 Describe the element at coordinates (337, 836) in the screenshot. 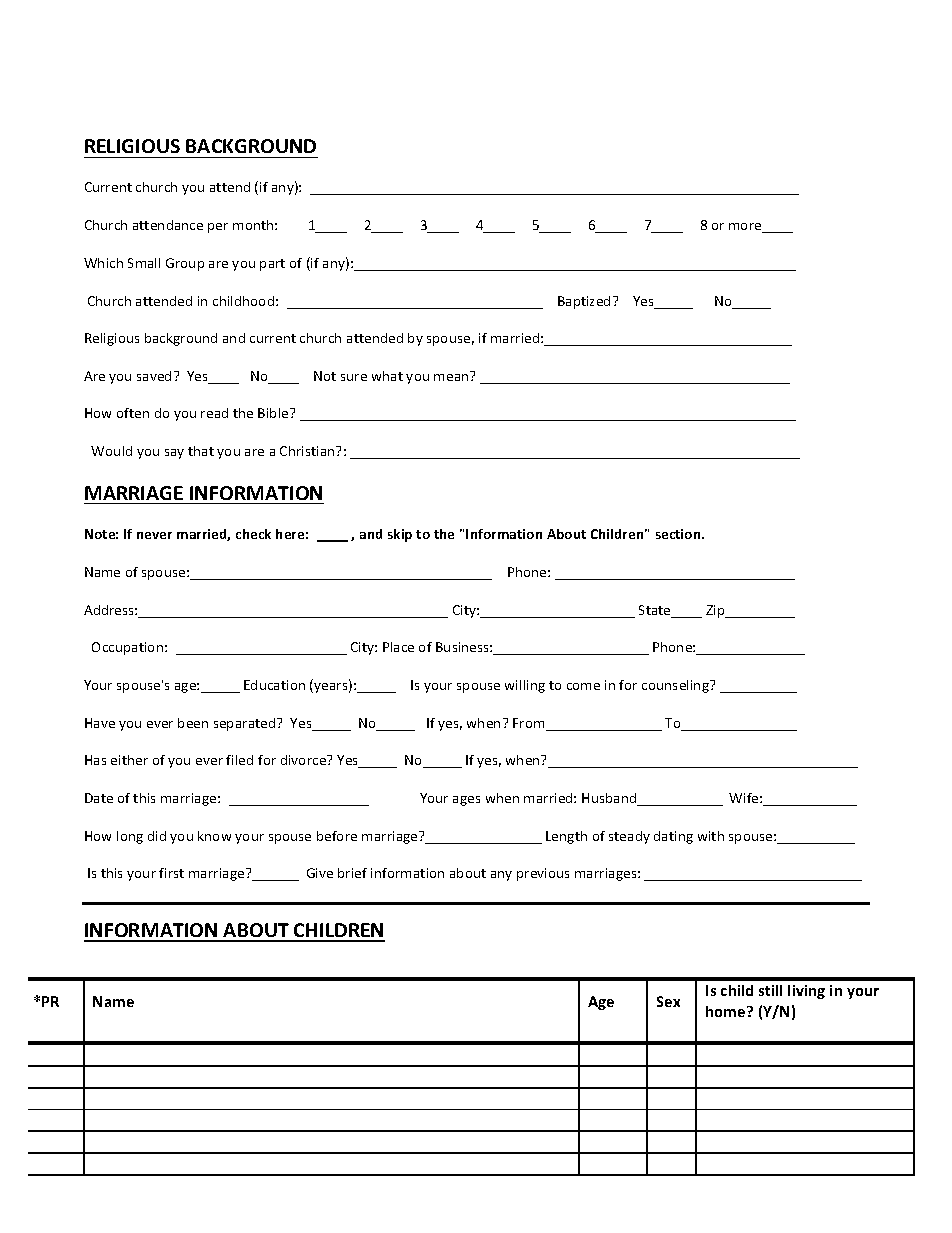

I see `before` at that location.
